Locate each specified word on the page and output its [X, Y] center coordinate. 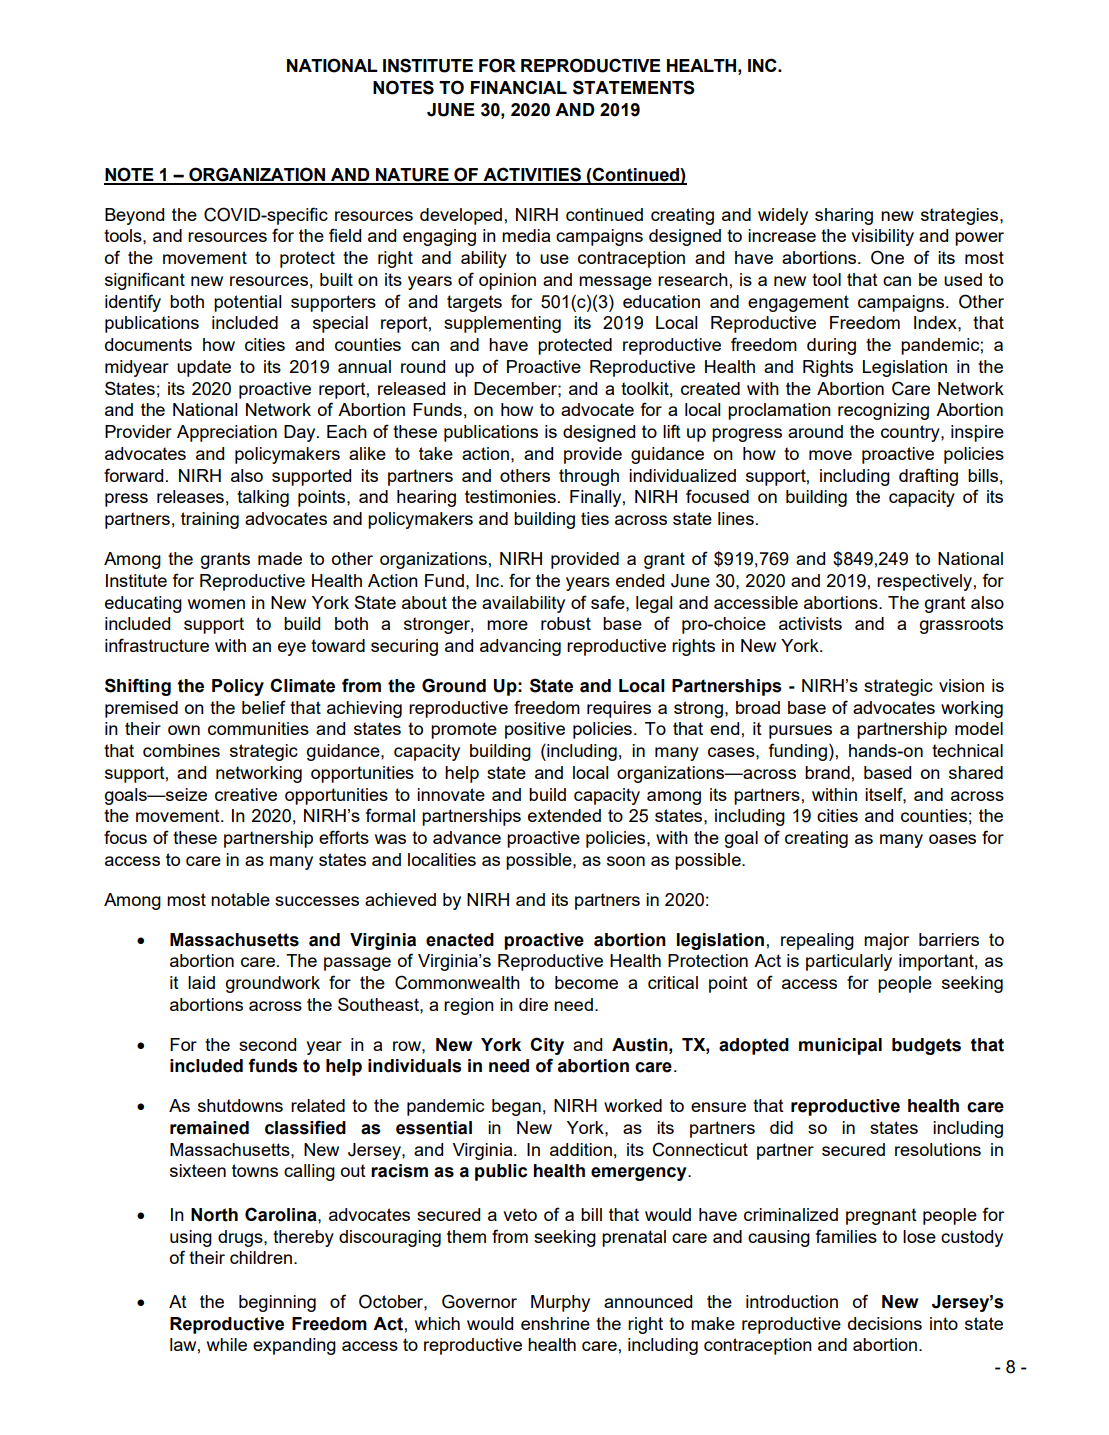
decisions [885, 1323]
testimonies [510, 496]
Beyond [134, 216]
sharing [844, 216]
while [227, 1344]
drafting [928, 477]
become [586, 982]
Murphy [560, 1303]
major [886, 941]
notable [240, 899]
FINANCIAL [519, 87]
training [210, 520]
